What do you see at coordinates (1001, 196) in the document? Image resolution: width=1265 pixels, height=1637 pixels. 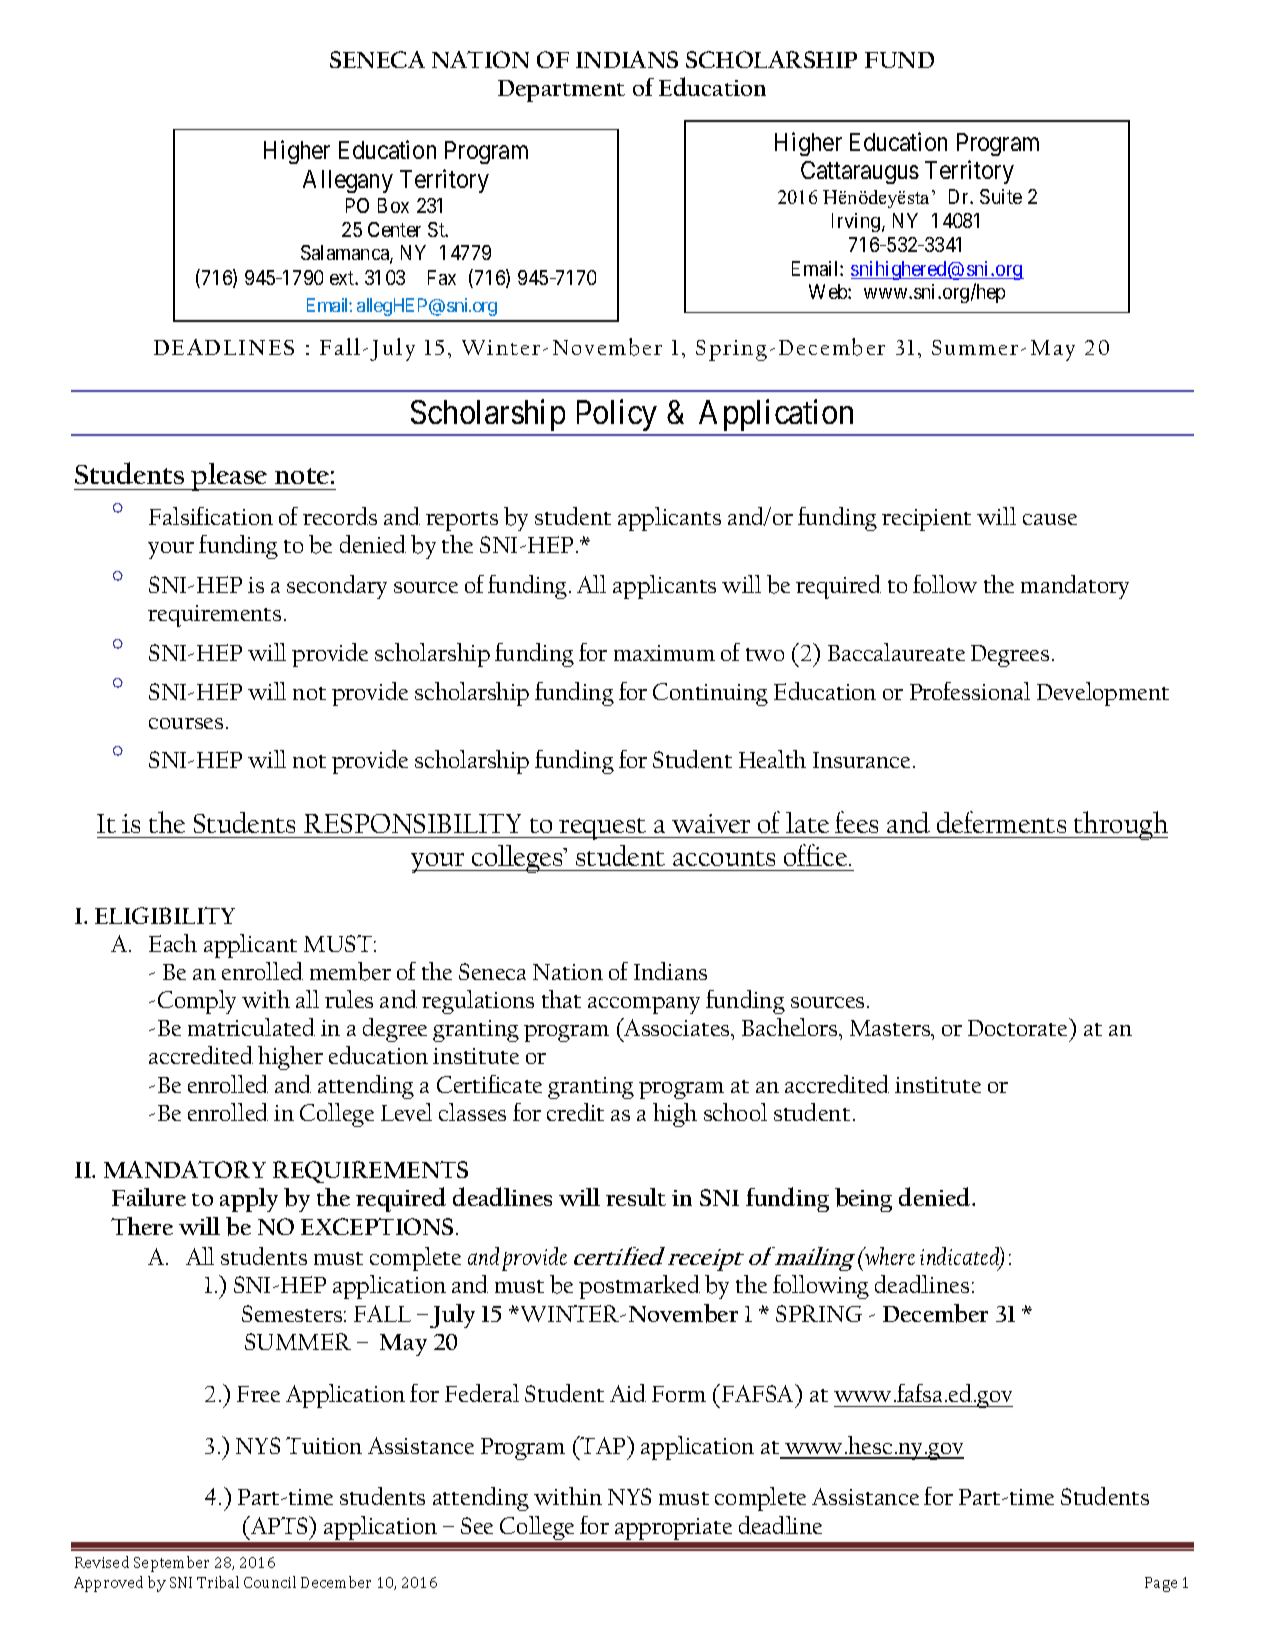 I see `Suite` at bounding box center [1001, 196].
